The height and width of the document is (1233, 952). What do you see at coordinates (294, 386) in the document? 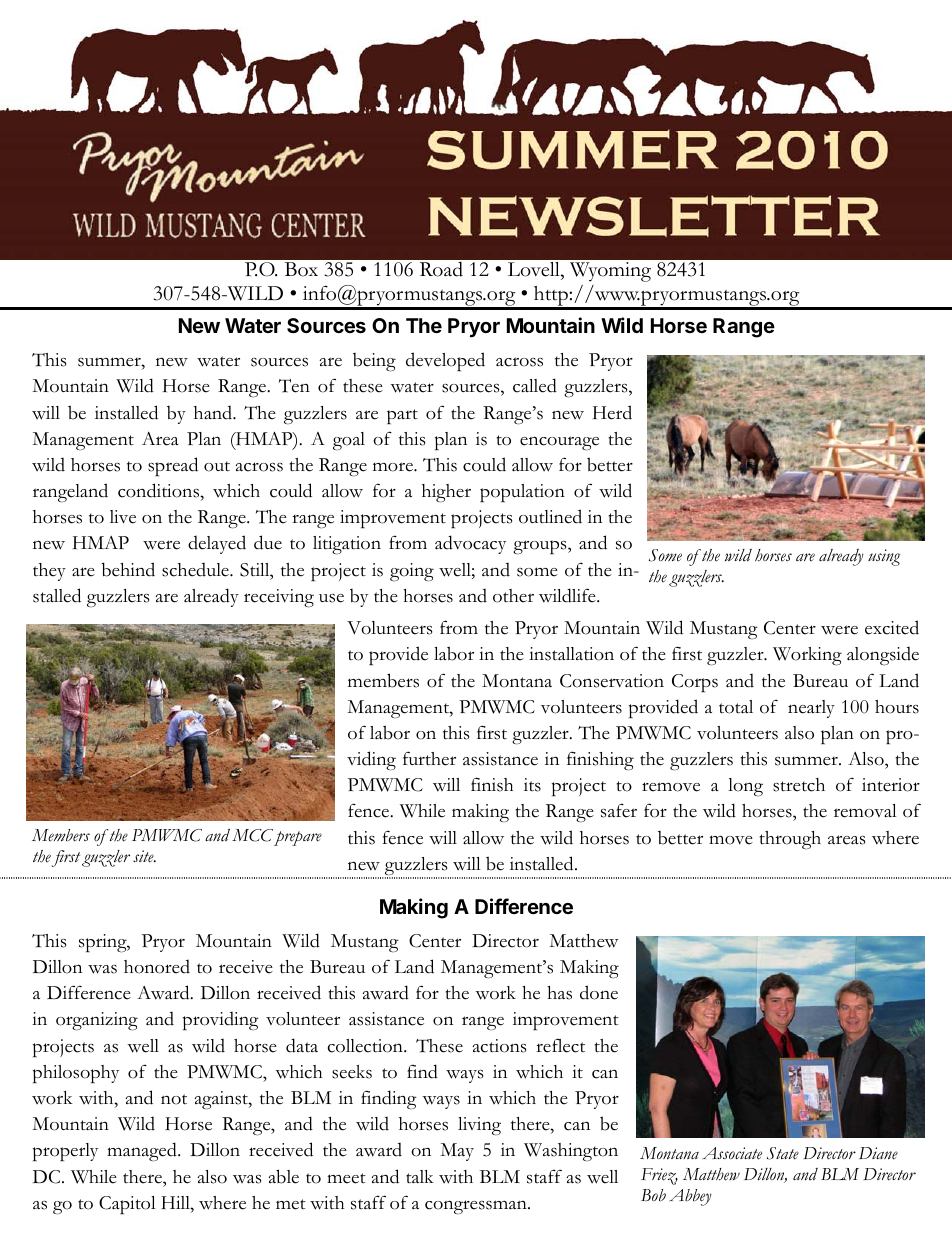
I see `Ten` at bounding box center [294, 386].
